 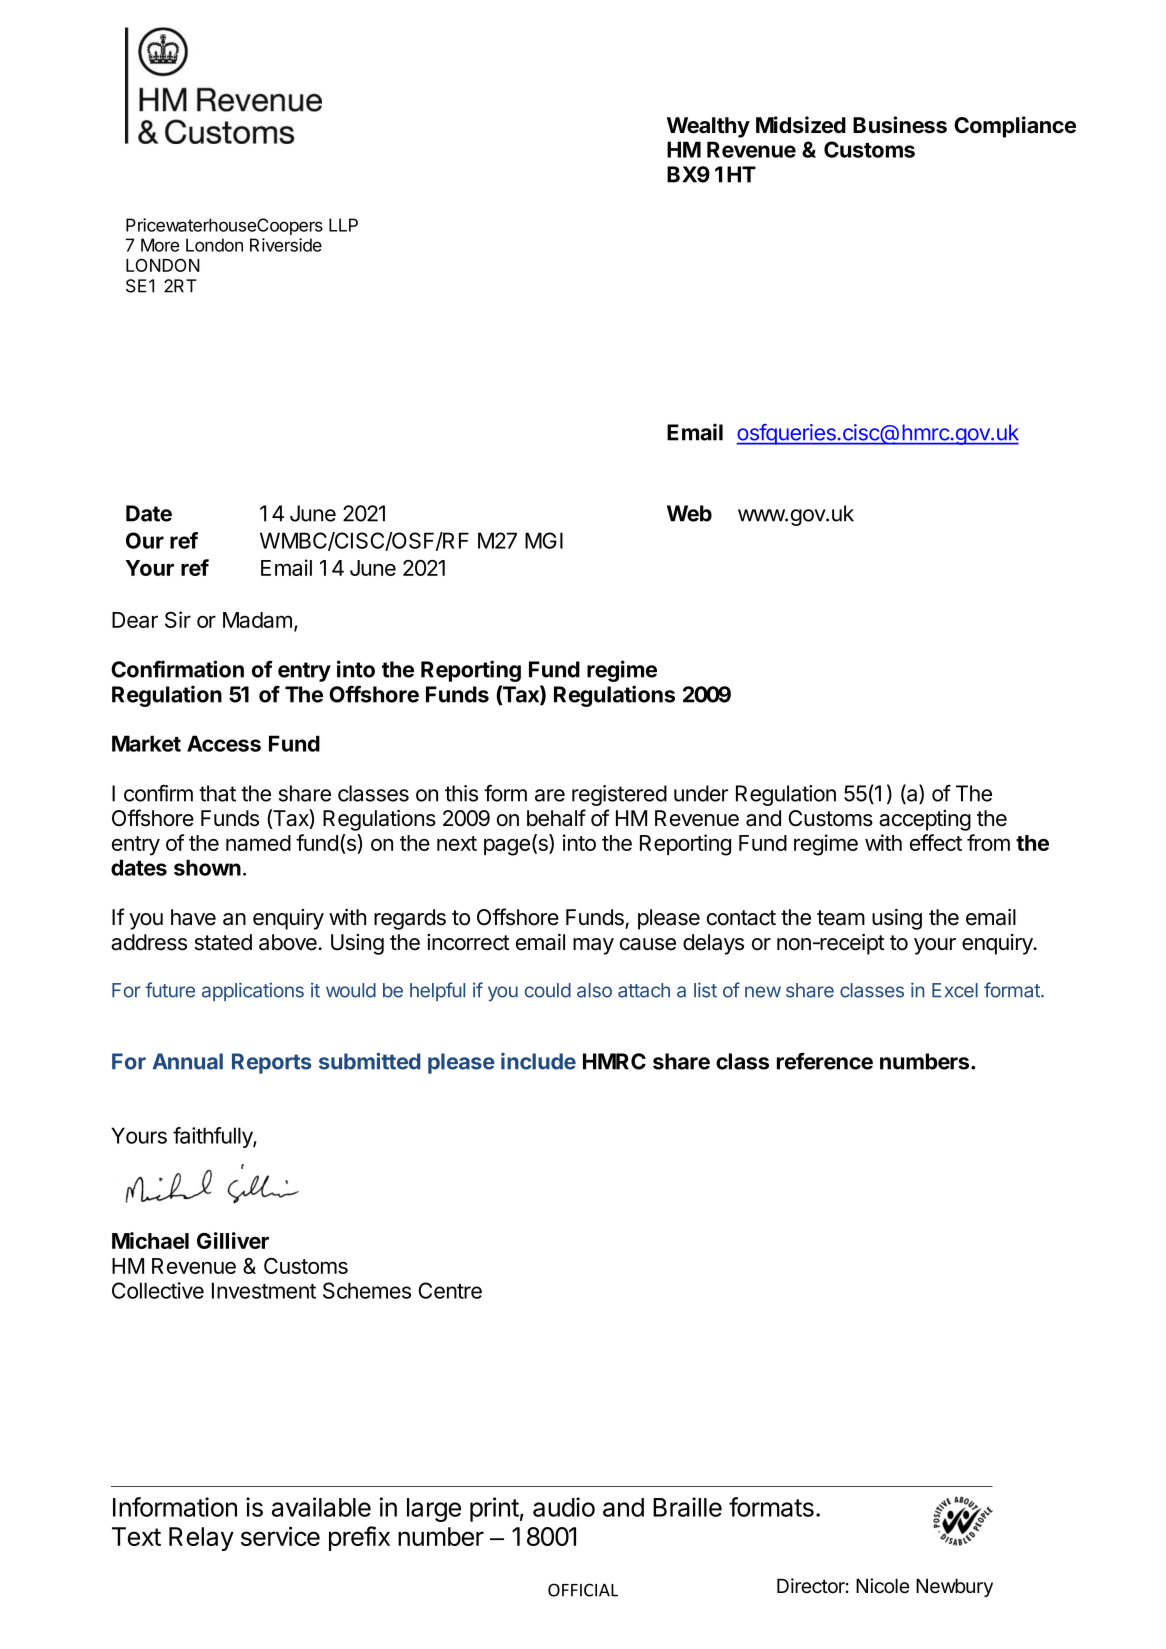 What do you see at coordinates (900, 125) in the screenshot?
I see `Business` at bounding box center [900, 125].
